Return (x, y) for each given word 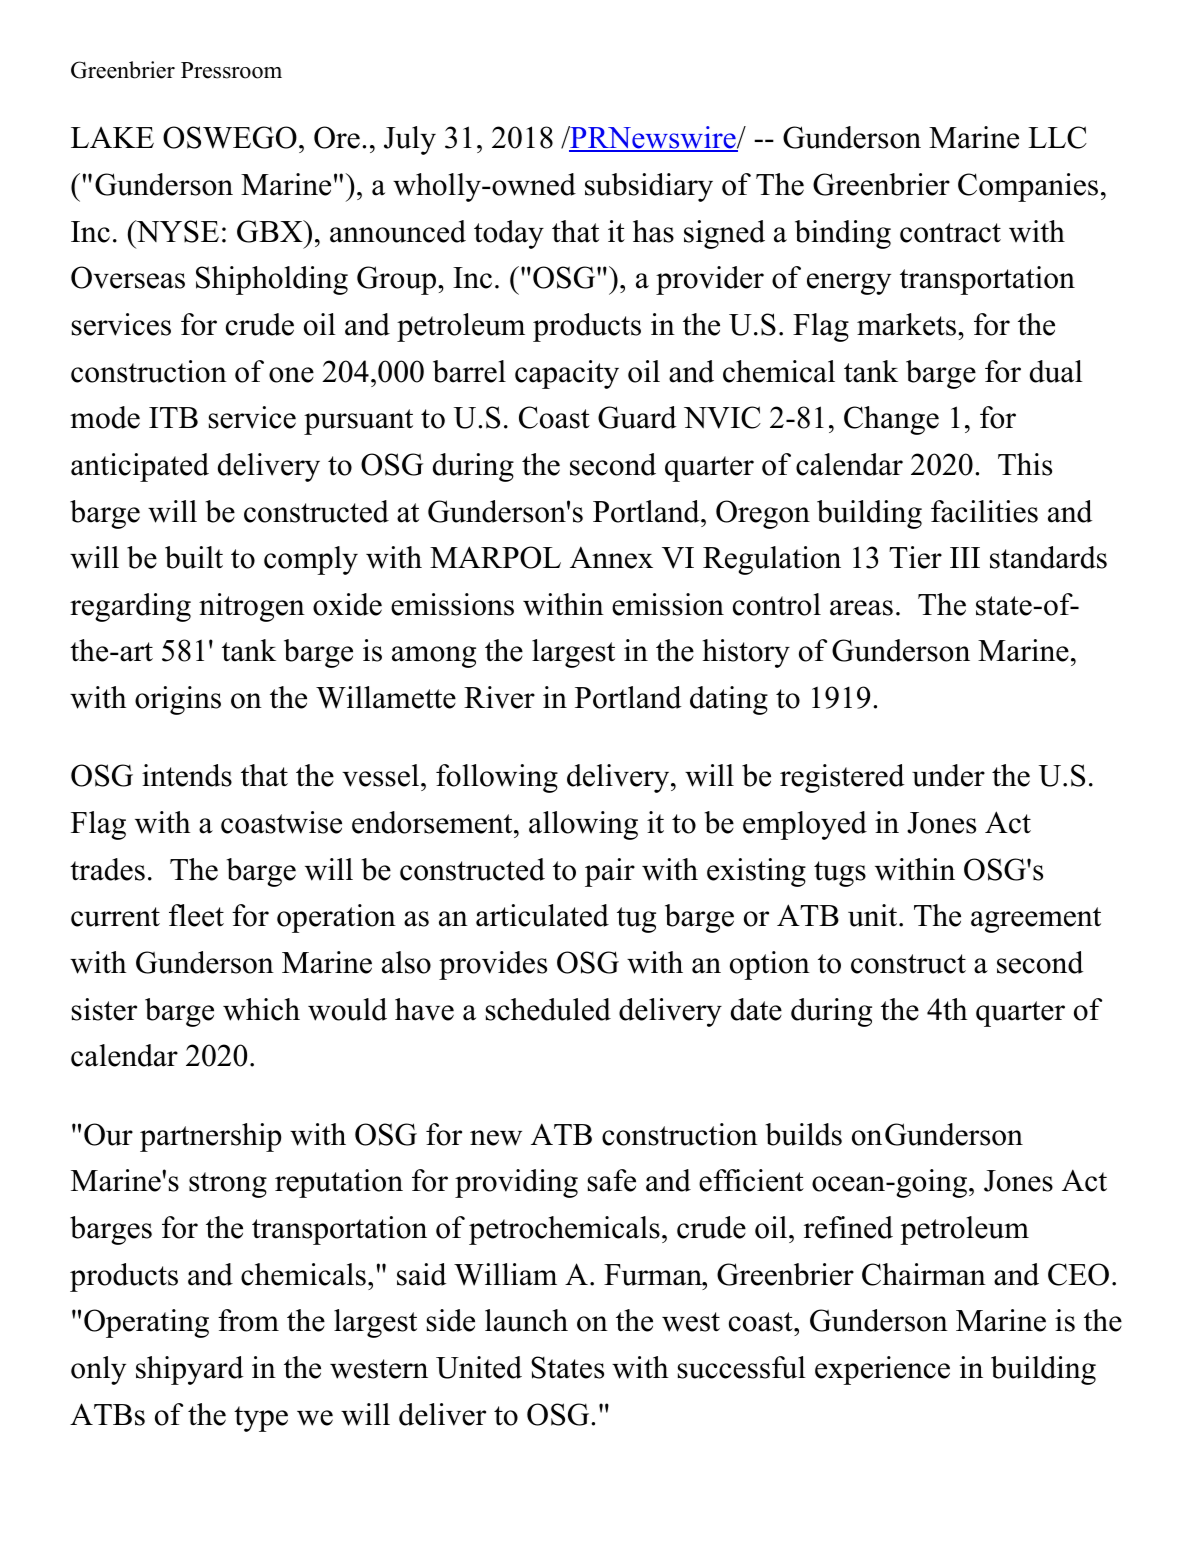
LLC (1057, 137)
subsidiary (649, 187)
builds (804, 1134)
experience (882, 1370)
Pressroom (231, 70)
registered (842, 778)
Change (891, 420)
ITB (173, 417)
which (261, 1009)
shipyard (189, 1370)
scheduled (548, 1009)
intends (187, 775)
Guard (637, 417)
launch (526, 1320)
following (497, 778)
